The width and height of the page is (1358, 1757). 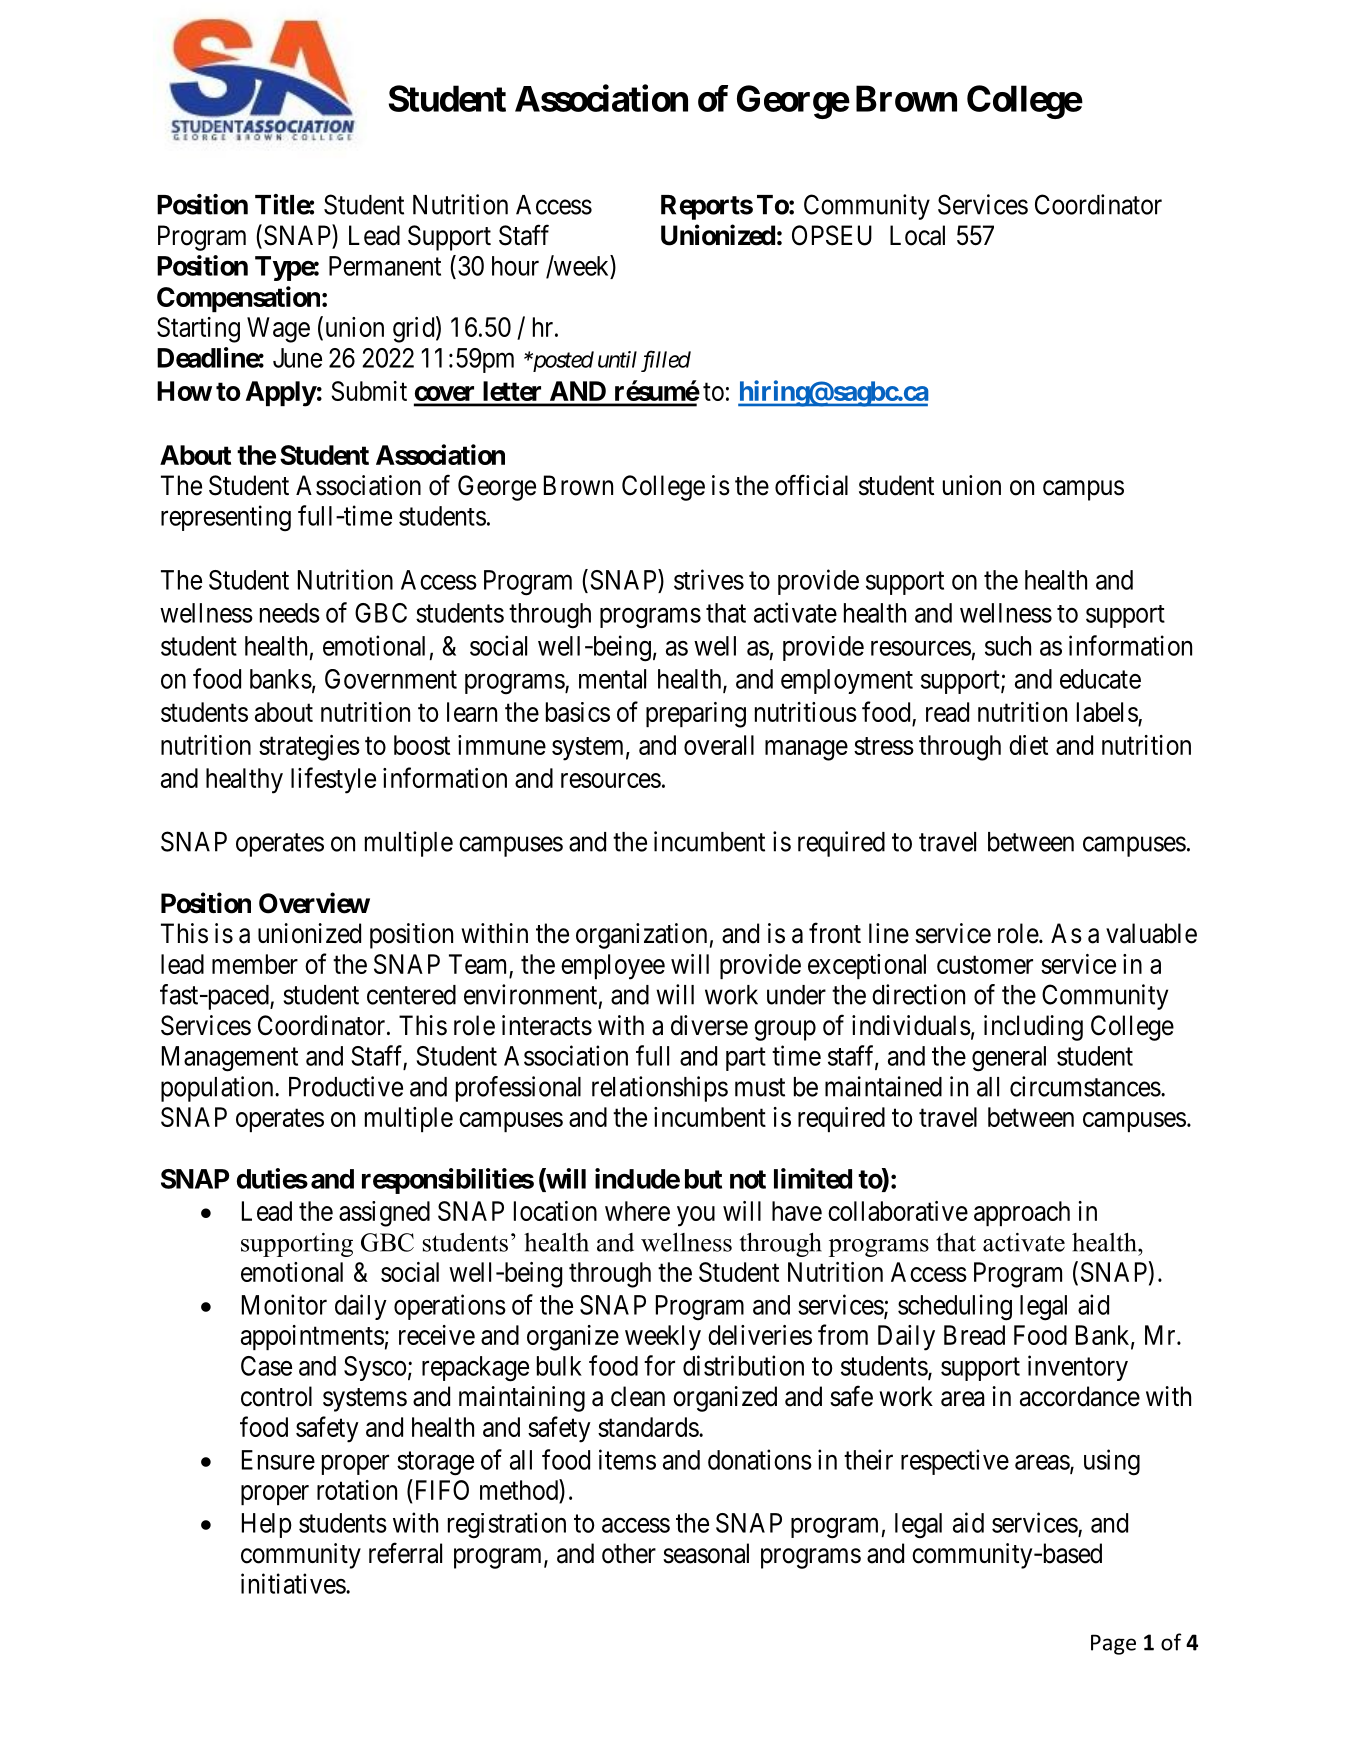 I want to click on approach, so click(x=1022, y=1213).
